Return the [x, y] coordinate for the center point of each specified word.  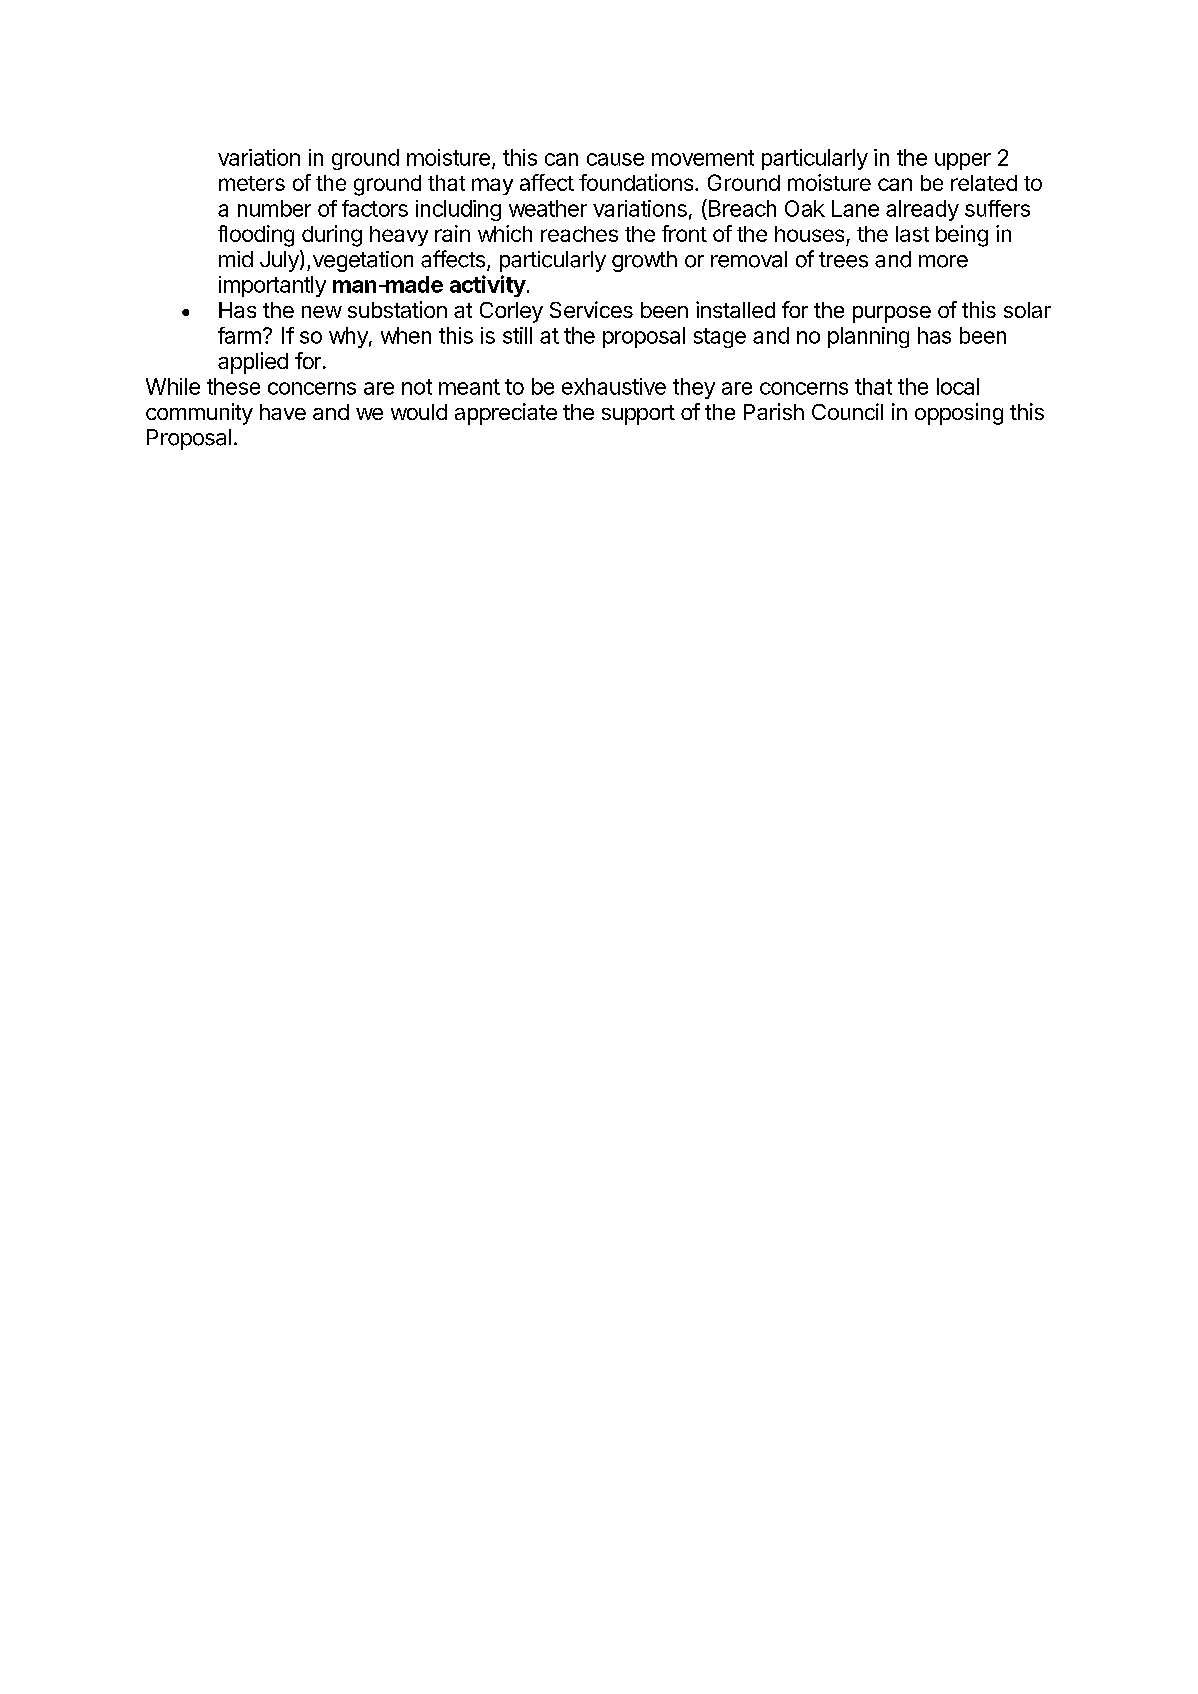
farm [239, 335]
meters [252, 183]
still [517, 335]
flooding [256, 236]
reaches [579, 234]
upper [963, 161]
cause [615, 159]
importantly [272, 286]
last [912, 234]
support [638, 415]
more [943, 261]
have [283, 412]
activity [488, 286]
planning [868, 337]
